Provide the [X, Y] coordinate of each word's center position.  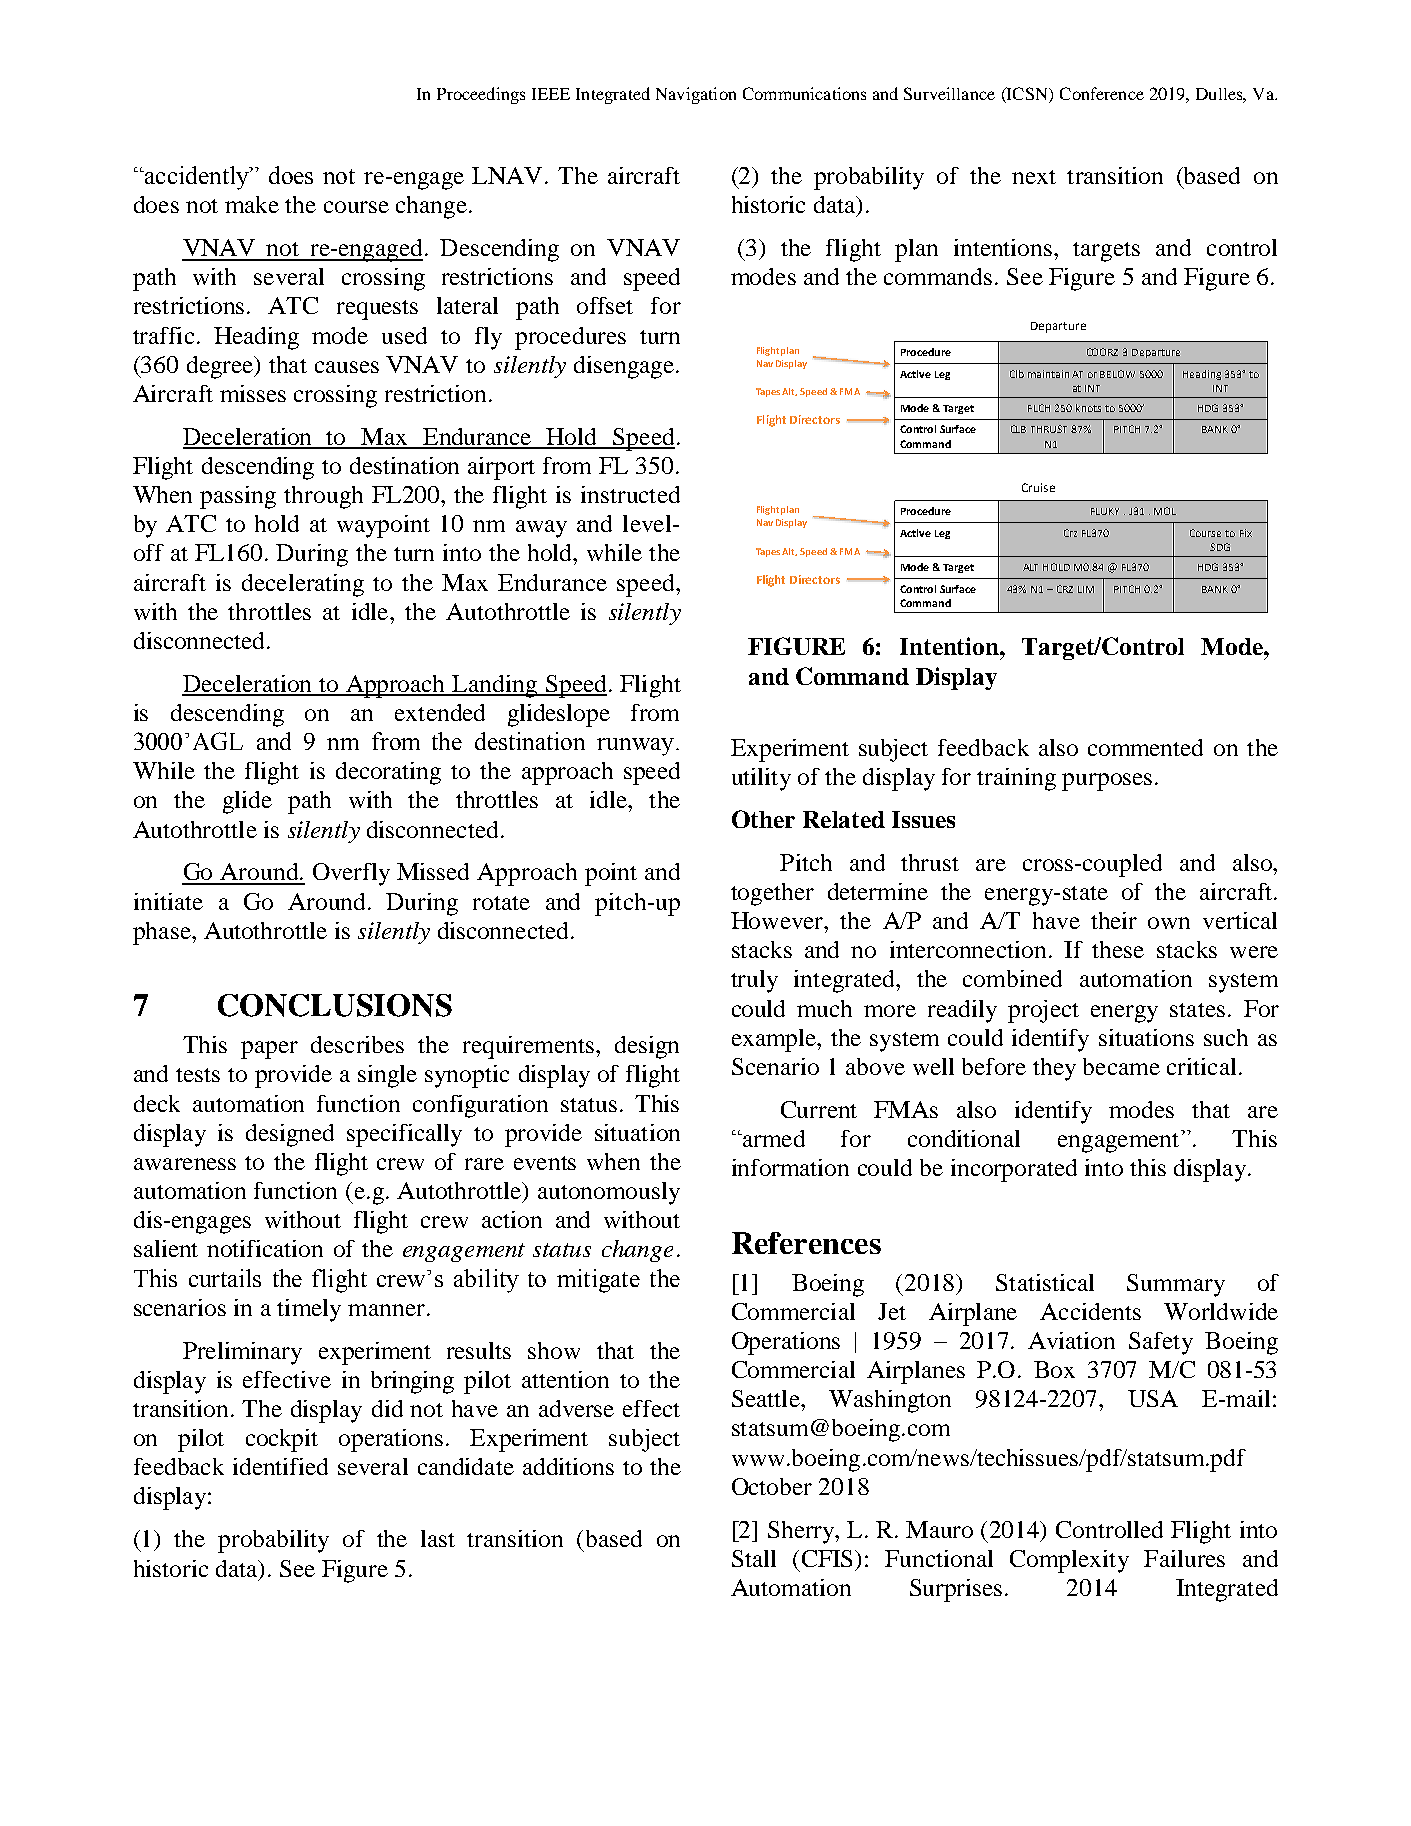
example [775, 1040]
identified [280, 1466]
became [1121, 1066]
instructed [630, 494]
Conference [1102, 93]
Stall [754, 1558]
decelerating [303, 585]
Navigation [696, 95]
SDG [1220, 547]
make [252, 204]
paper [269, 1050]
